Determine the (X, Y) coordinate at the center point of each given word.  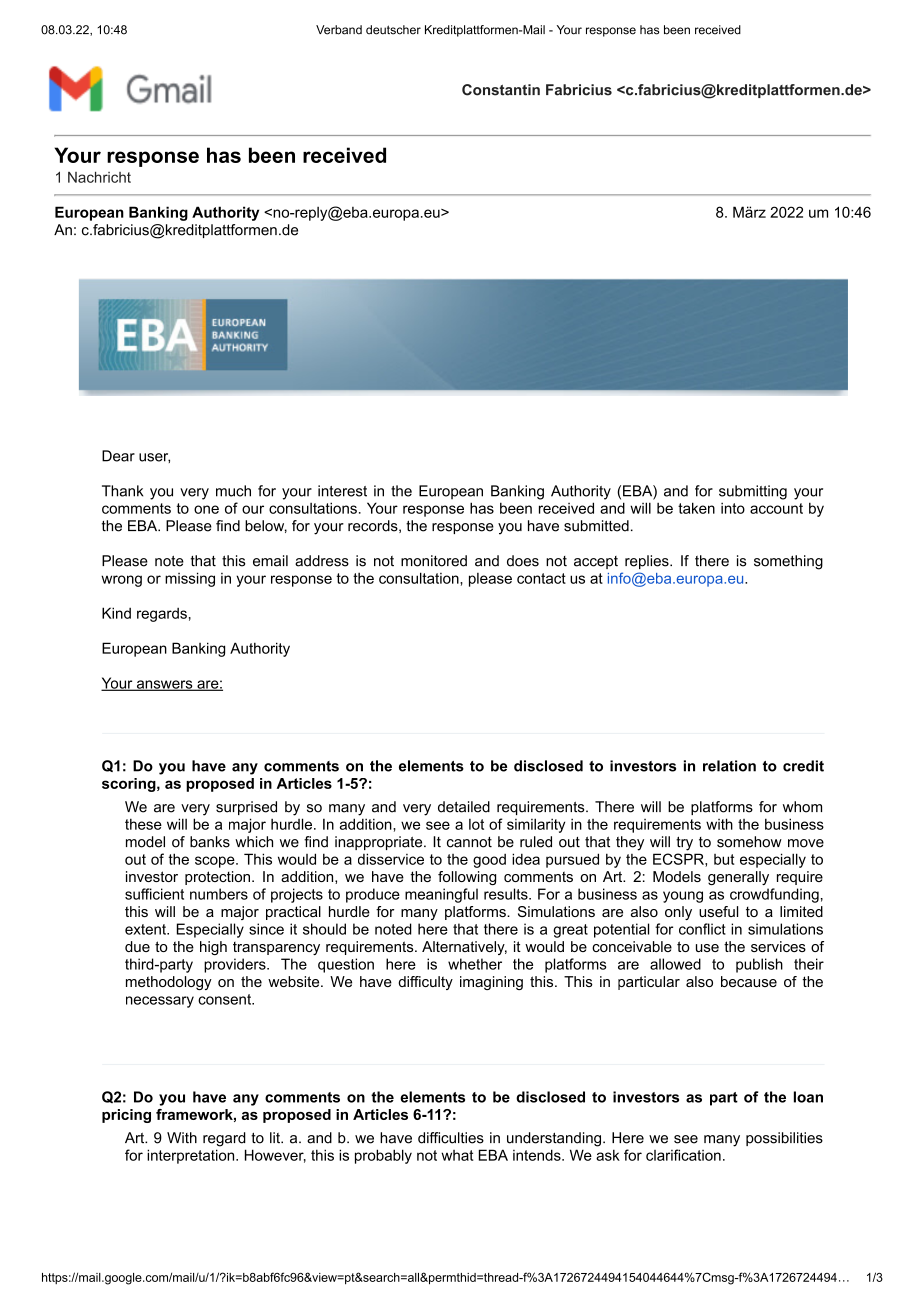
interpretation (192, 1156)
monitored (434, 561)
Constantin (501, 90)
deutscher (393, 30)
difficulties (451, 1138)
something (788, 562)
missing (190, 579)
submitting (753, 492)
